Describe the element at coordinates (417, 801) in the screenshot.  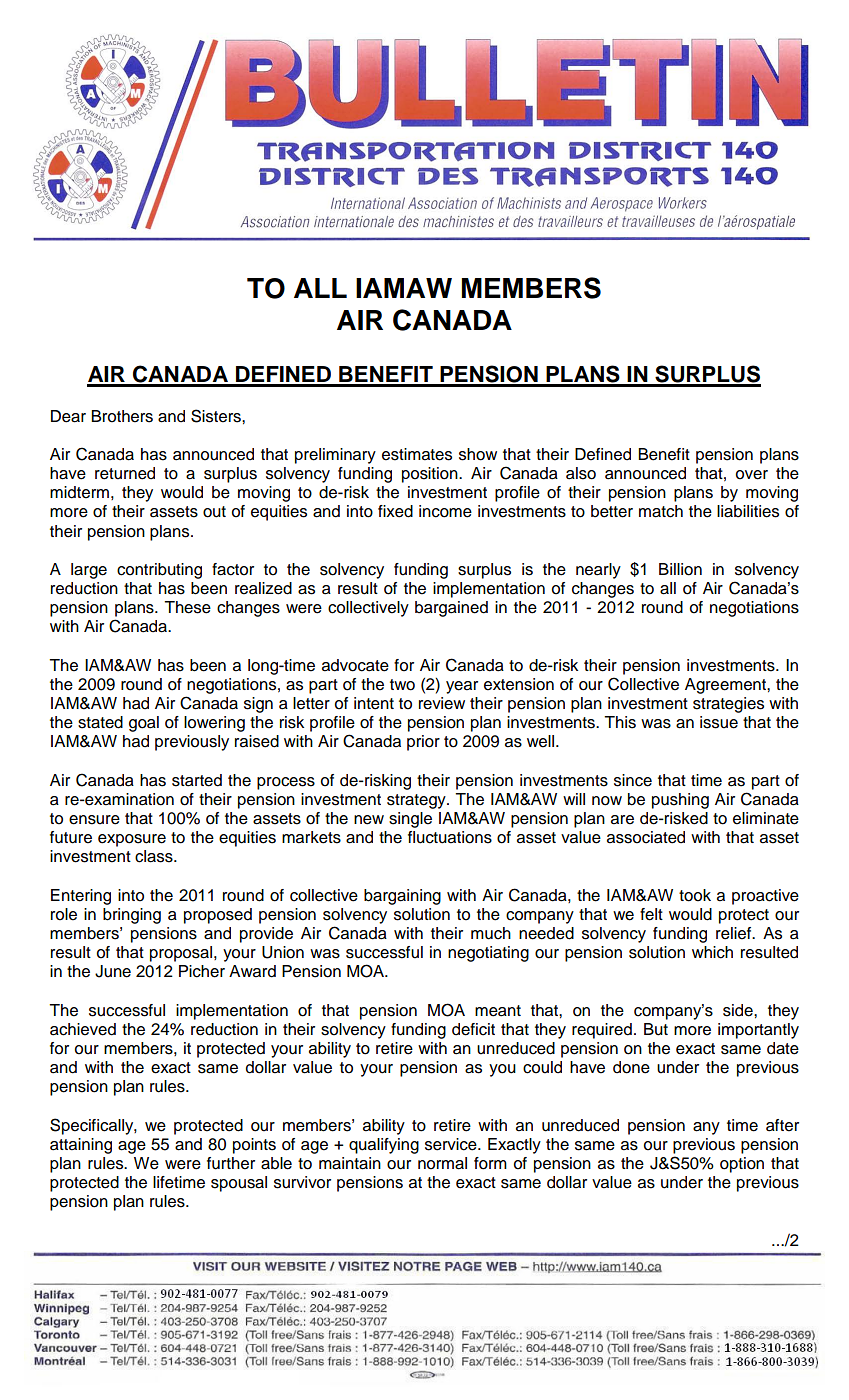
I see `strategy` at that location.
